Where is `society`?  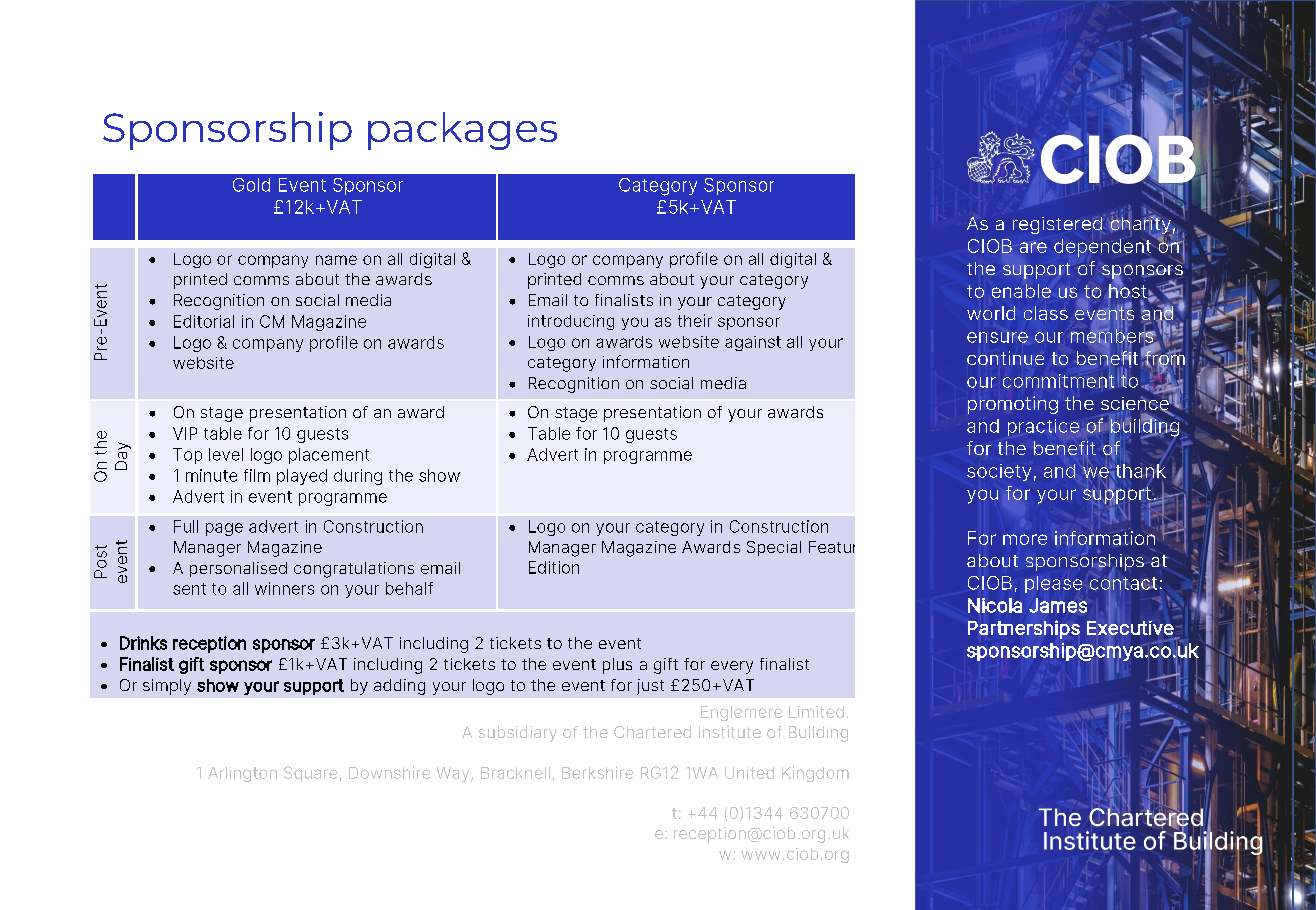
society is located at coordinates (999, 472).
